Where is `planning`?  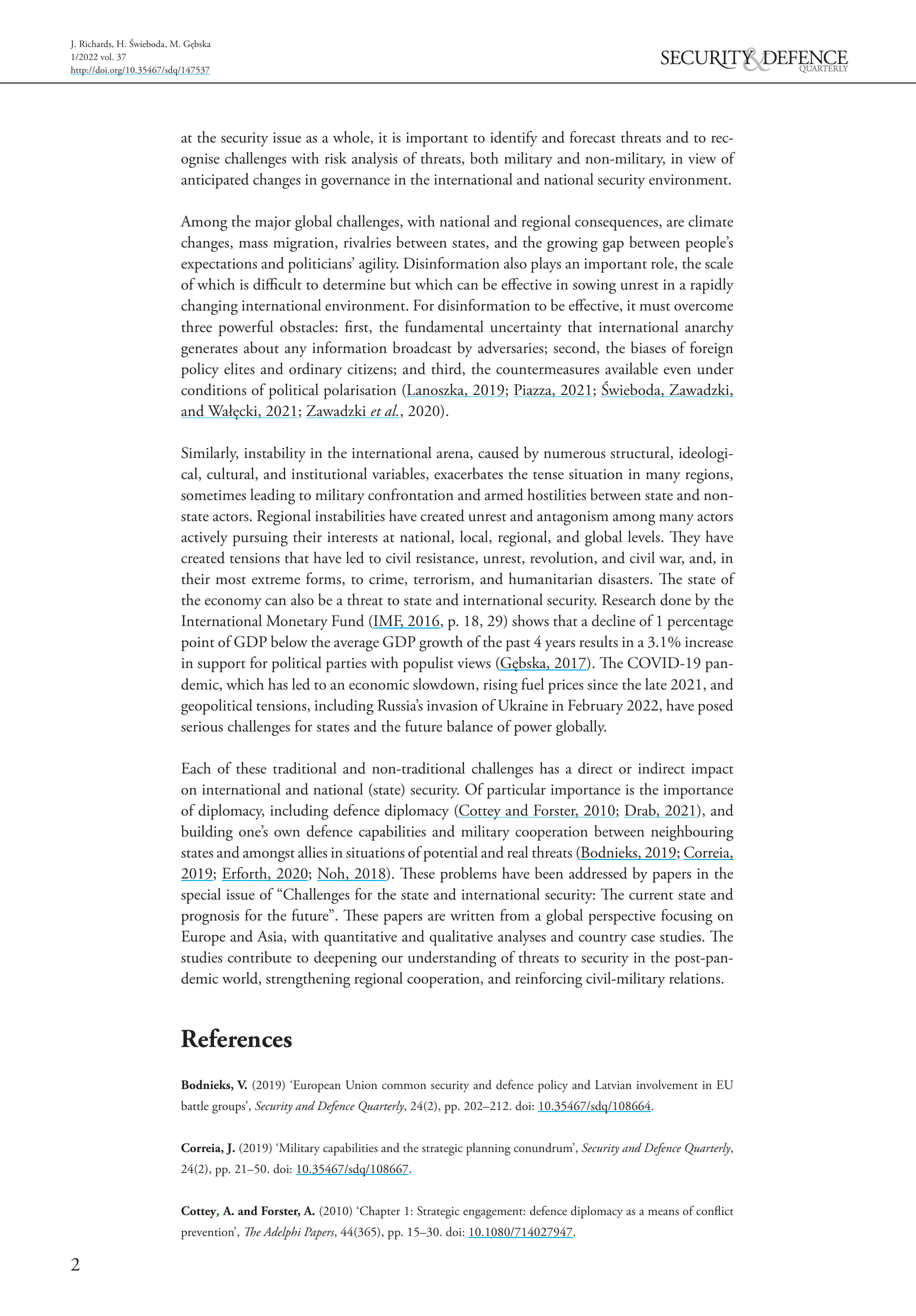
planning is located at coordinates (488, 1149).
